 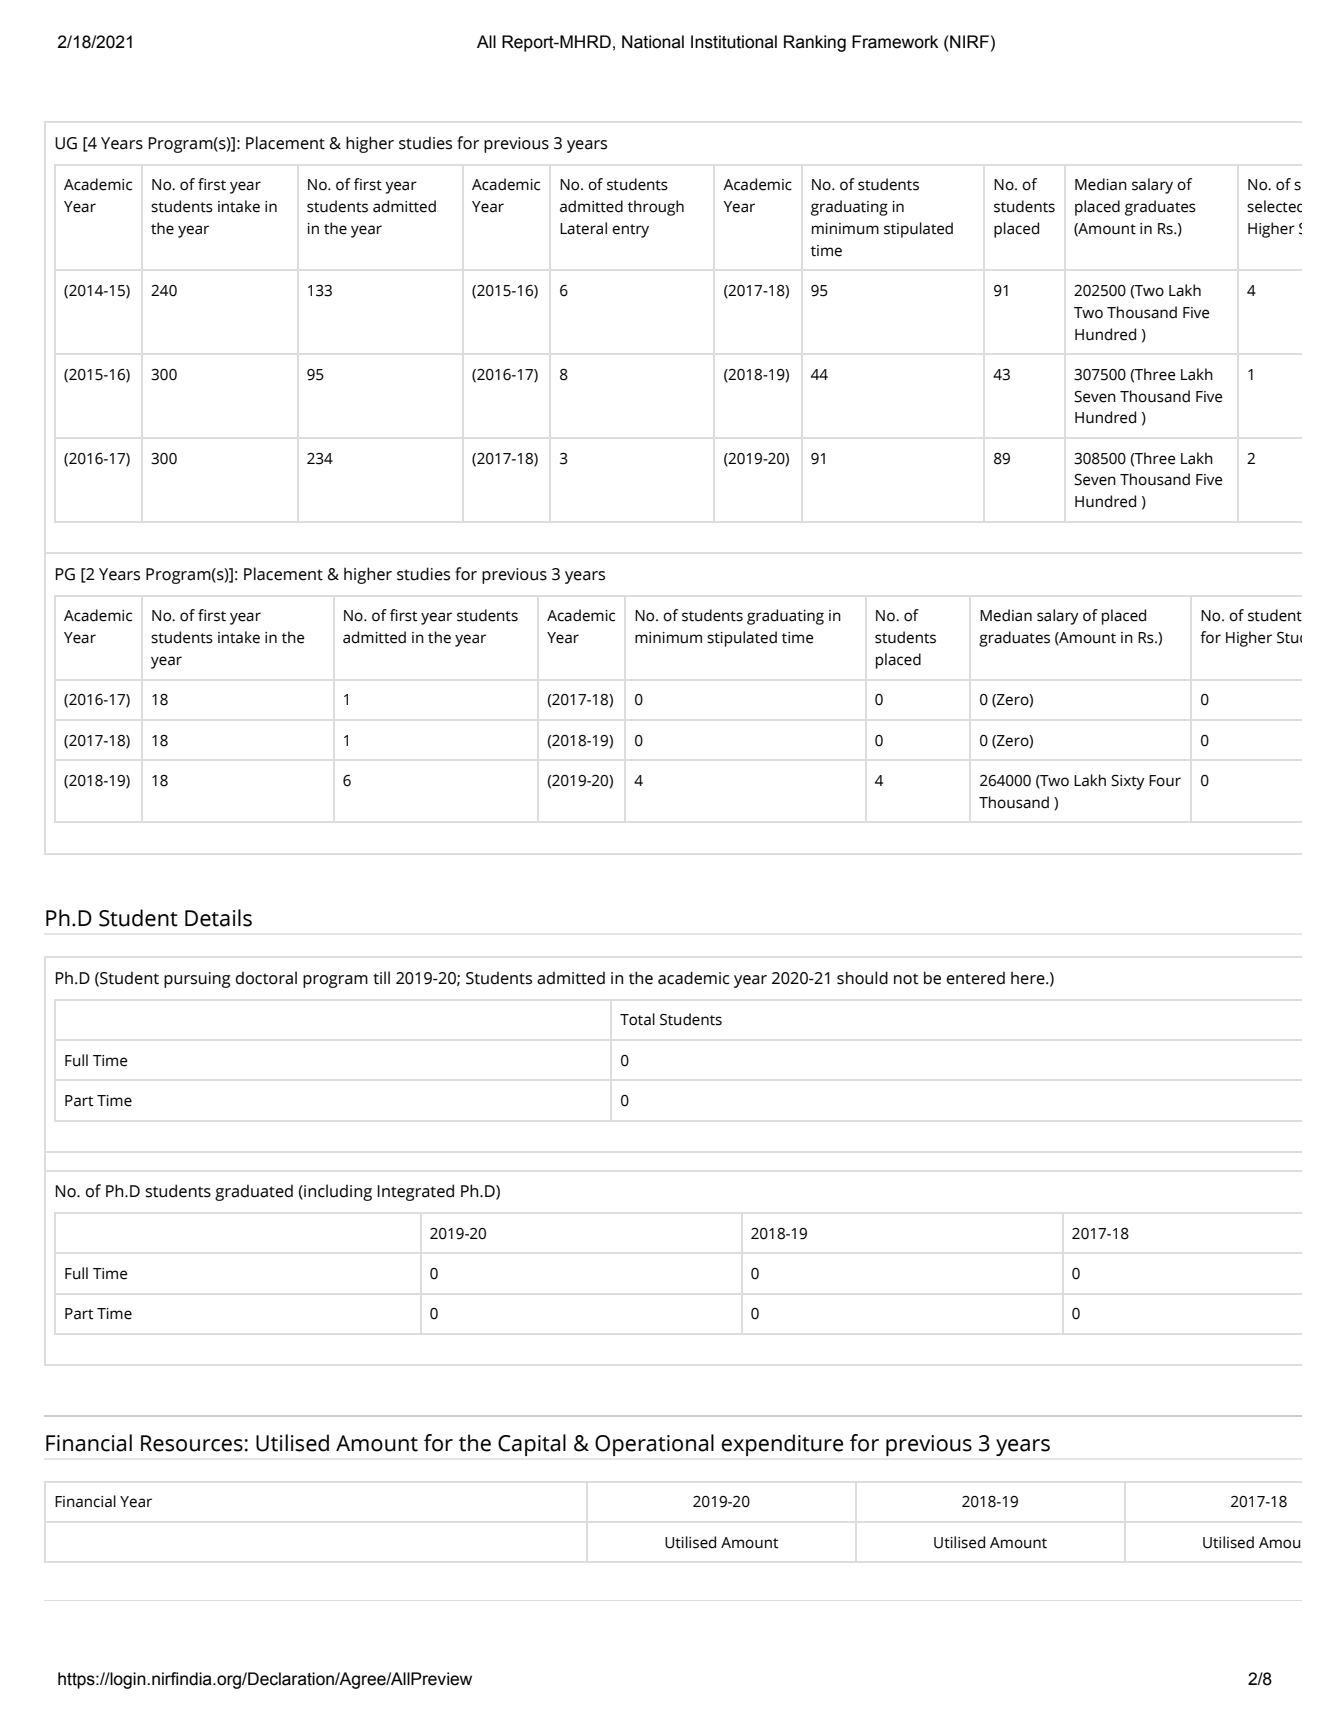 What do you see at coordinates (1165, 781) in the image?
I see `Four` at bounding box center [1165, 781].
